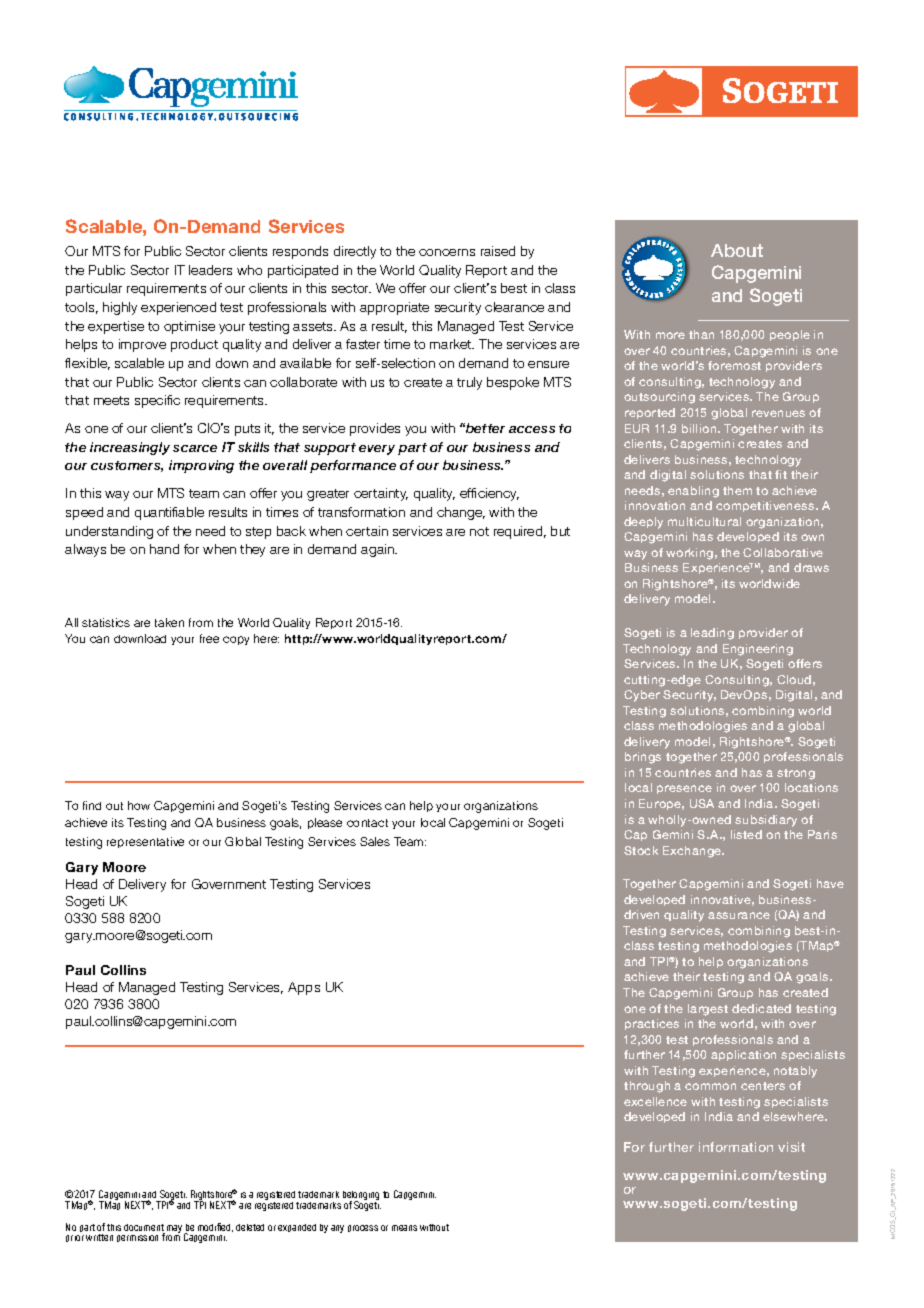 This screenshot has width=924, height=1308. Describe the element at coordinates (404, 1228) in the screenshot. I see `means` at that location.
